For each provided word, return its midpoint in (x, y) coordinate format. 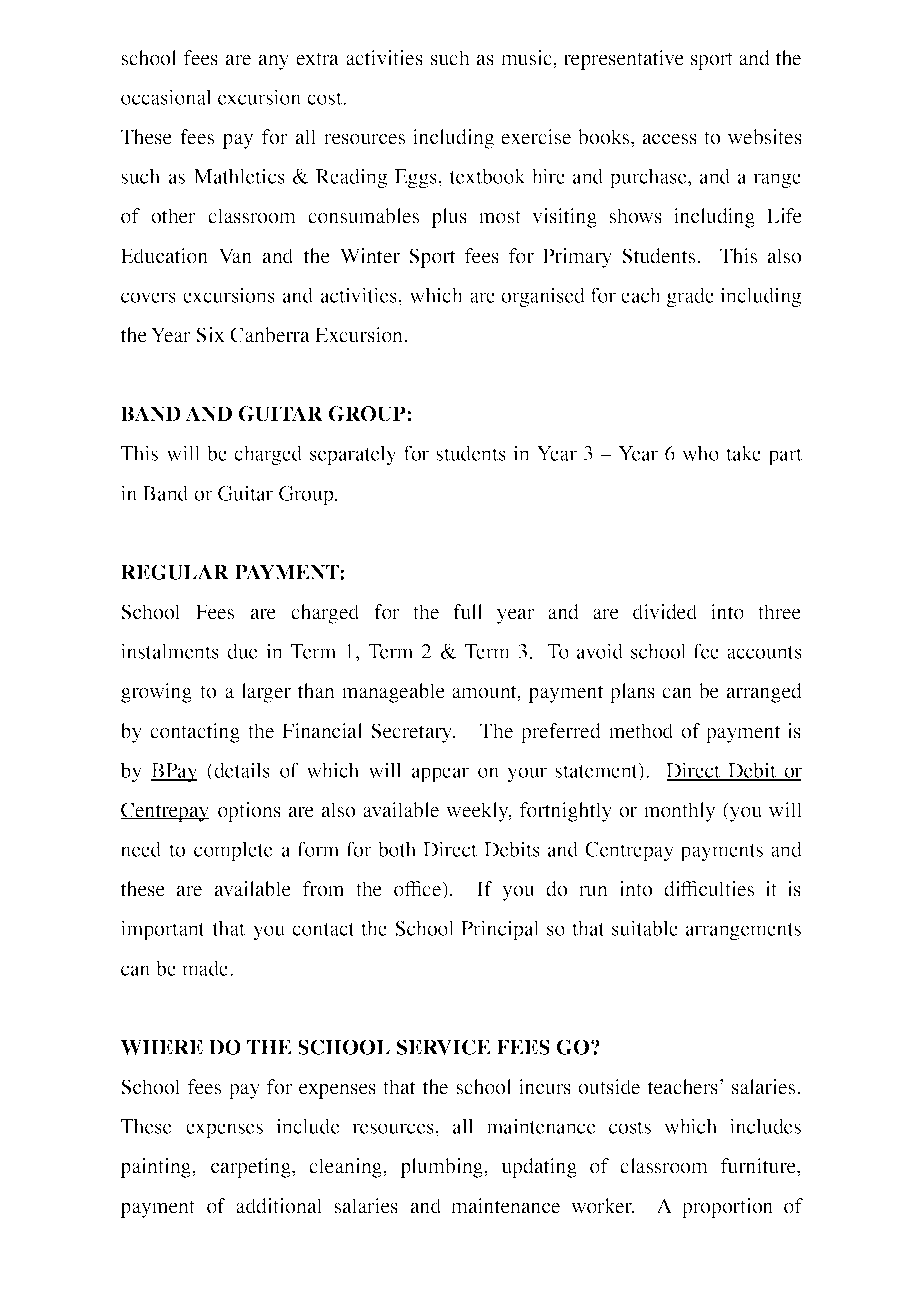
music (527, 58)
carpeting (252, 1168)
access (670, 139)
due (242, 651)
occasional (166, 97)
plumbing (442, 1168)
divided (665, 612)
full (468, 612)
